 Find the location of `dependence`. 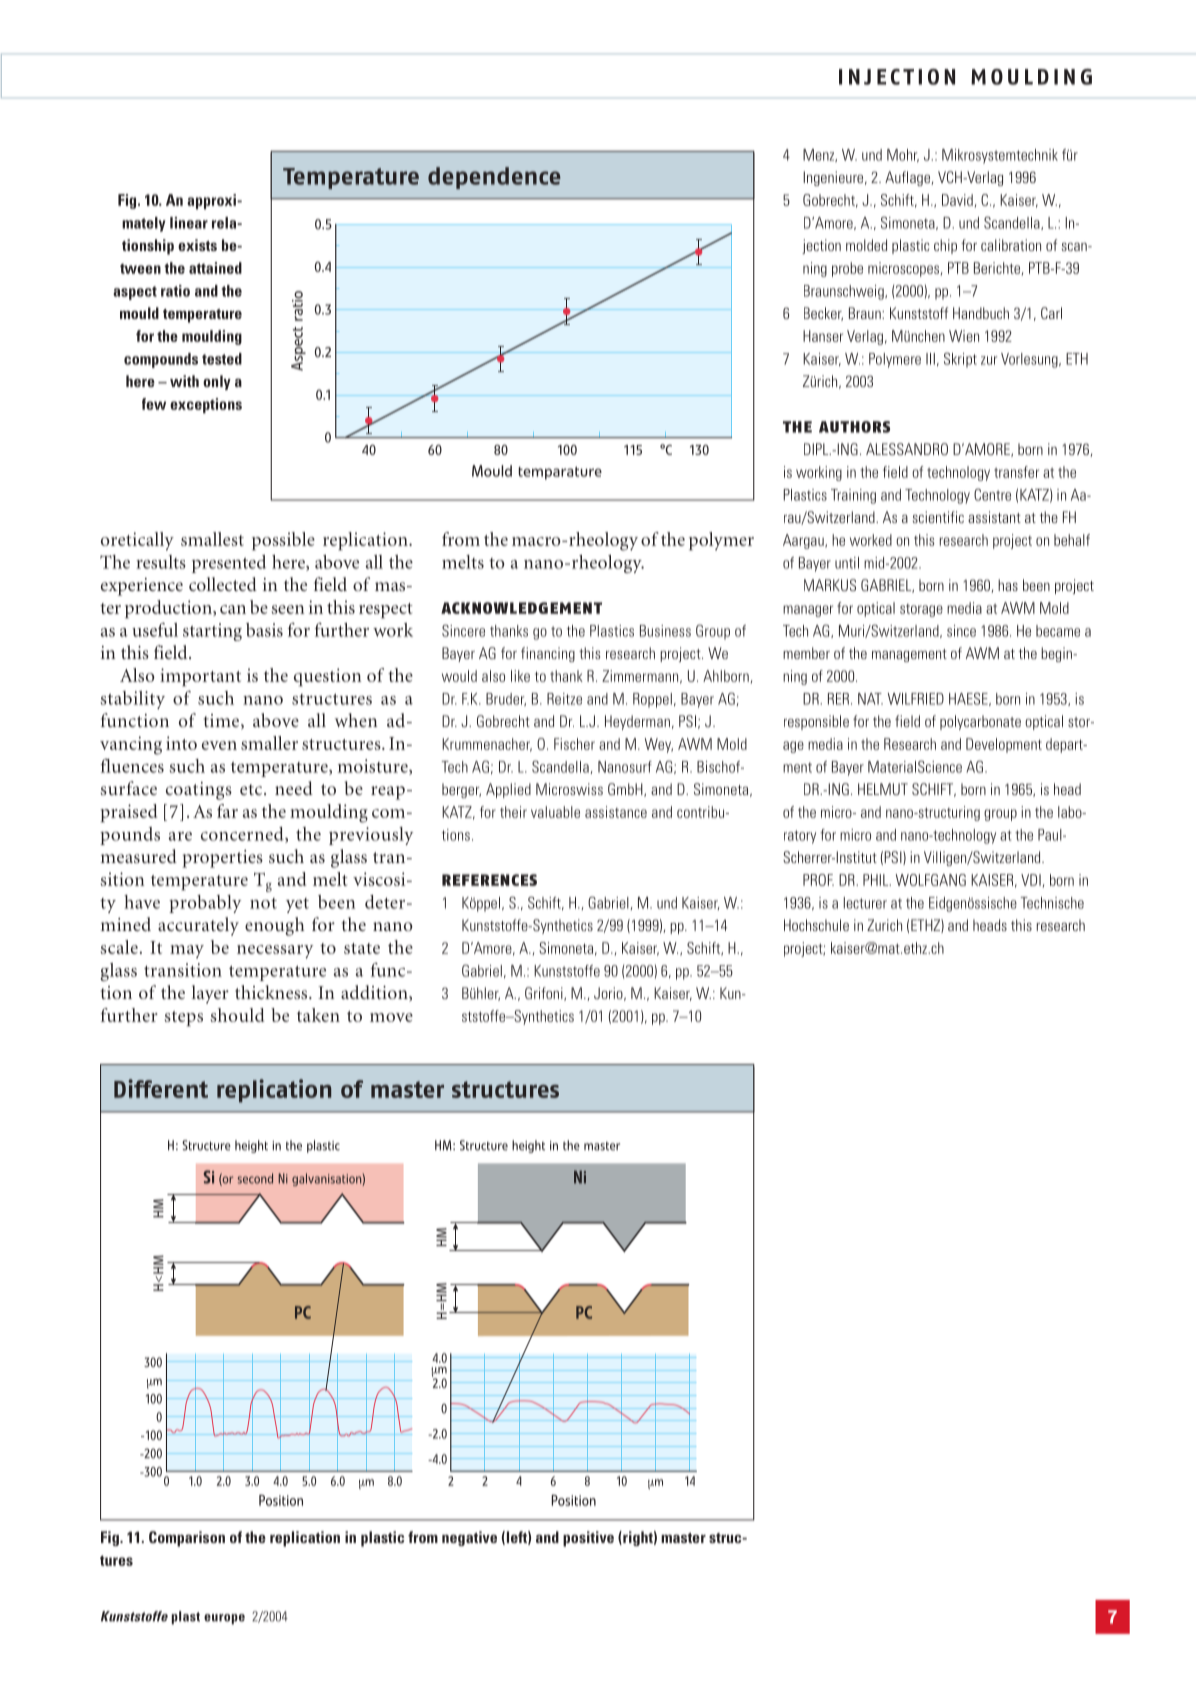

dependence is located at coordinates (494, 178).
